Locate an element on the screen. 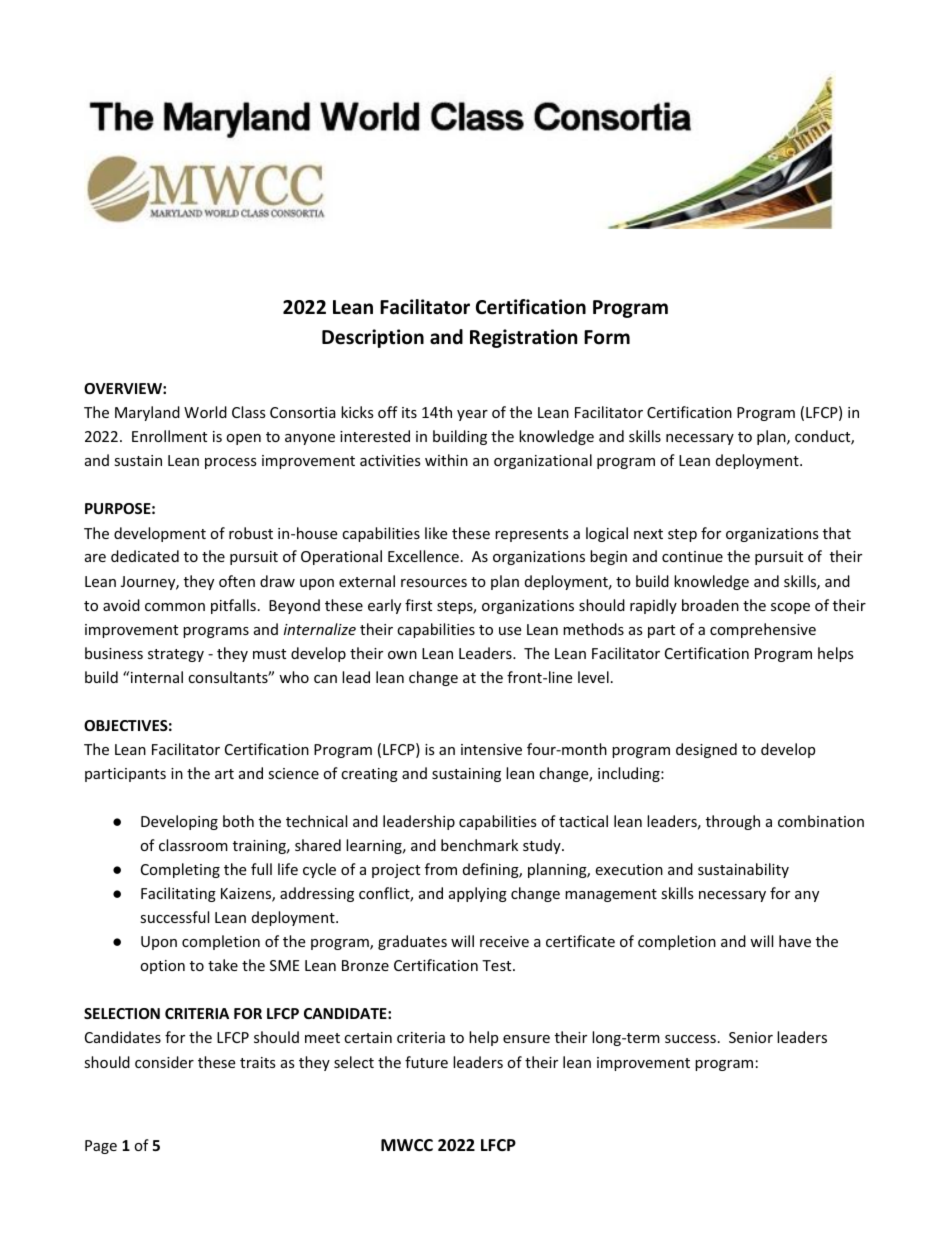 The height and width of the screenshot is (1233, 952). Form is located at coordinates (607, 337).
